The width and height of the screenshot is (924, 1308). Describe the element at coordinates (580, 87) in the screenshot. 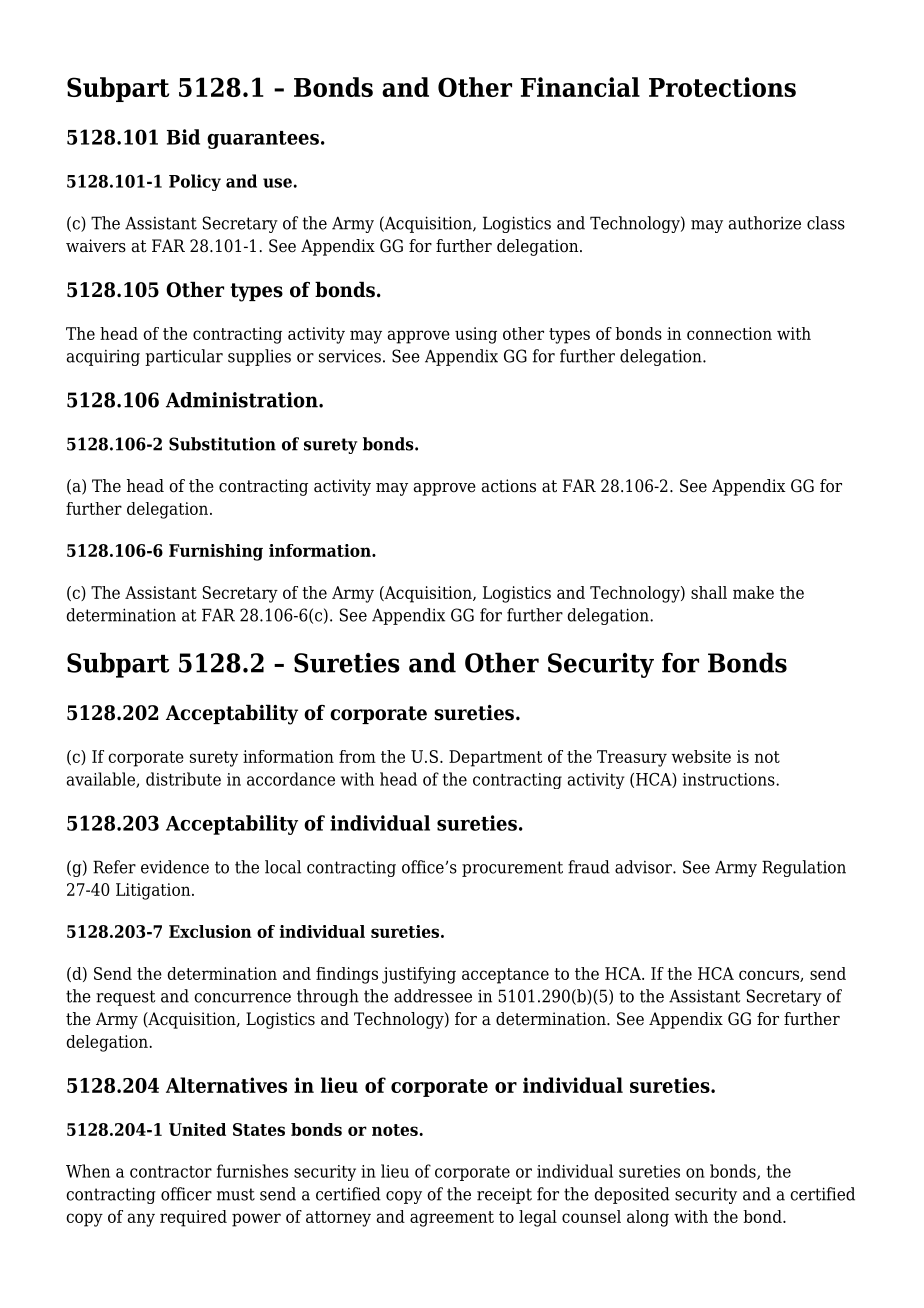

I see `Financial` at that location.
